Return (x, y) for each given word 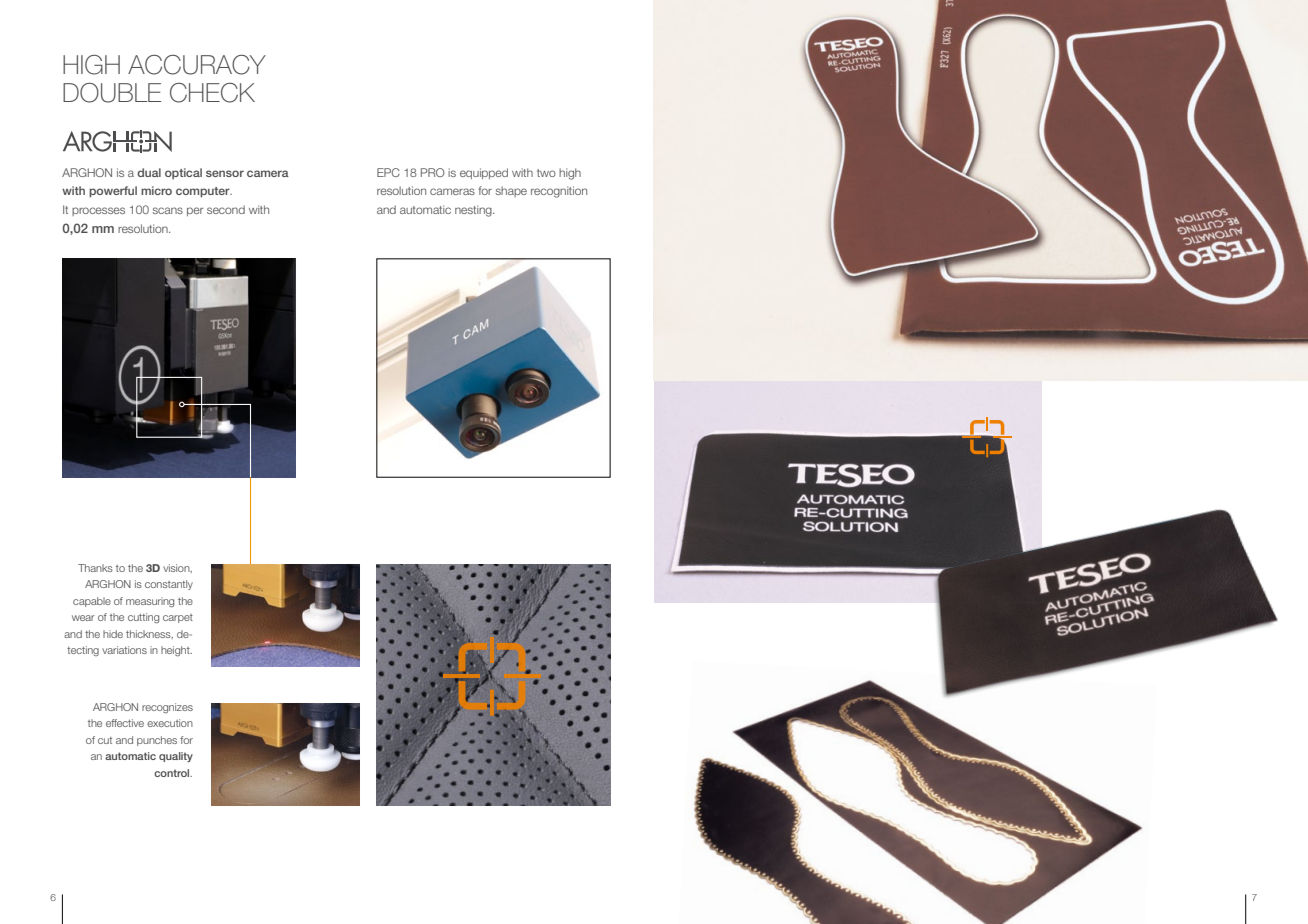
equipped (484, 173)
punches (157, 741)
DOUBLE (112, 93)
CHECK (212, 93)
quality (176, 757)
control (173, 773)
